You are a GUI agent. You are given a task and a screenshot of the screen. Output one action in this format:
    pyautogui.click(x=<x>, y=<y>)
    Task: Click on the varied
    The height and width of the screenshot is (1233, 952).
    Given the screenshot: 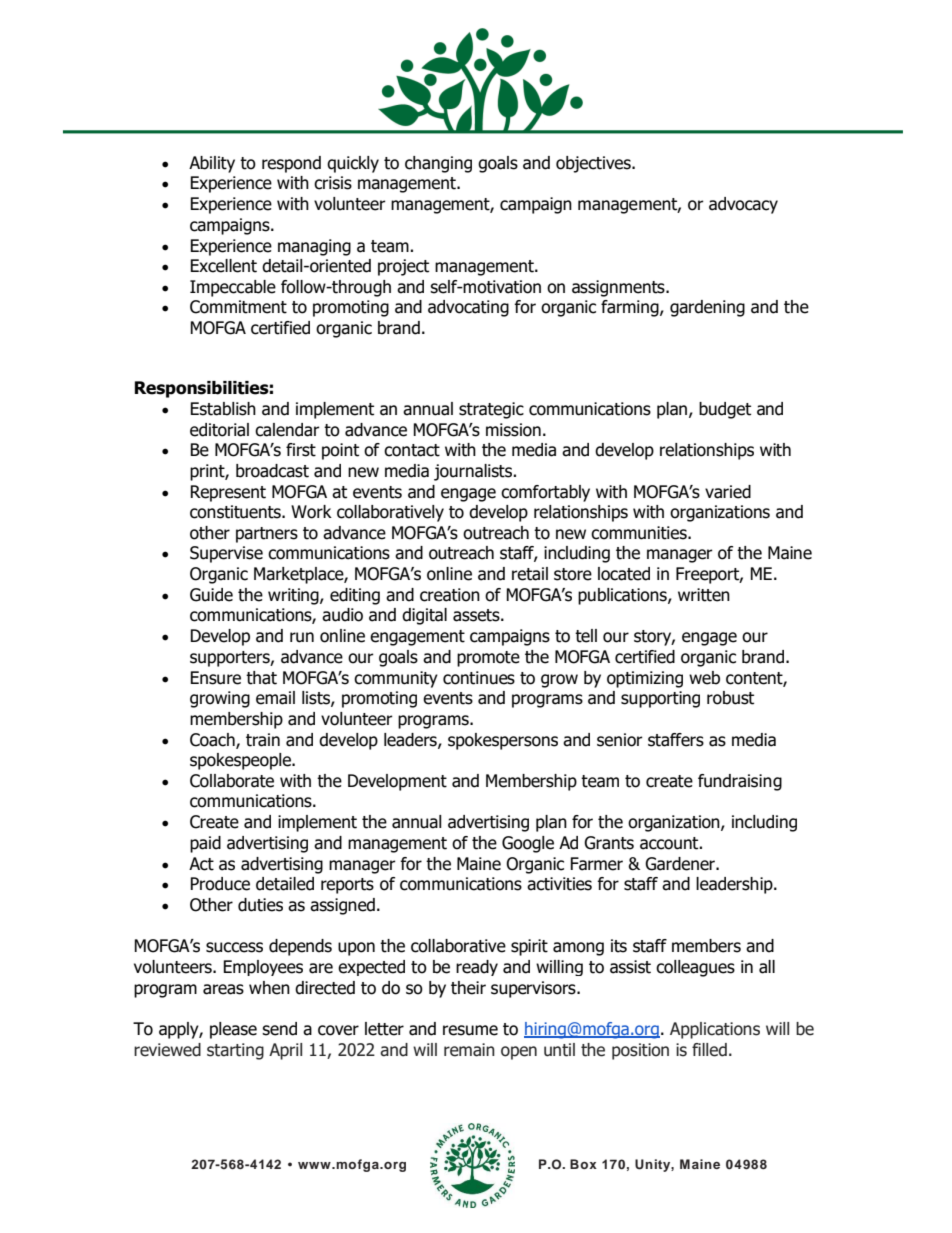 What is the action you would take?
    pyautogui.click(x=728, y=492)
